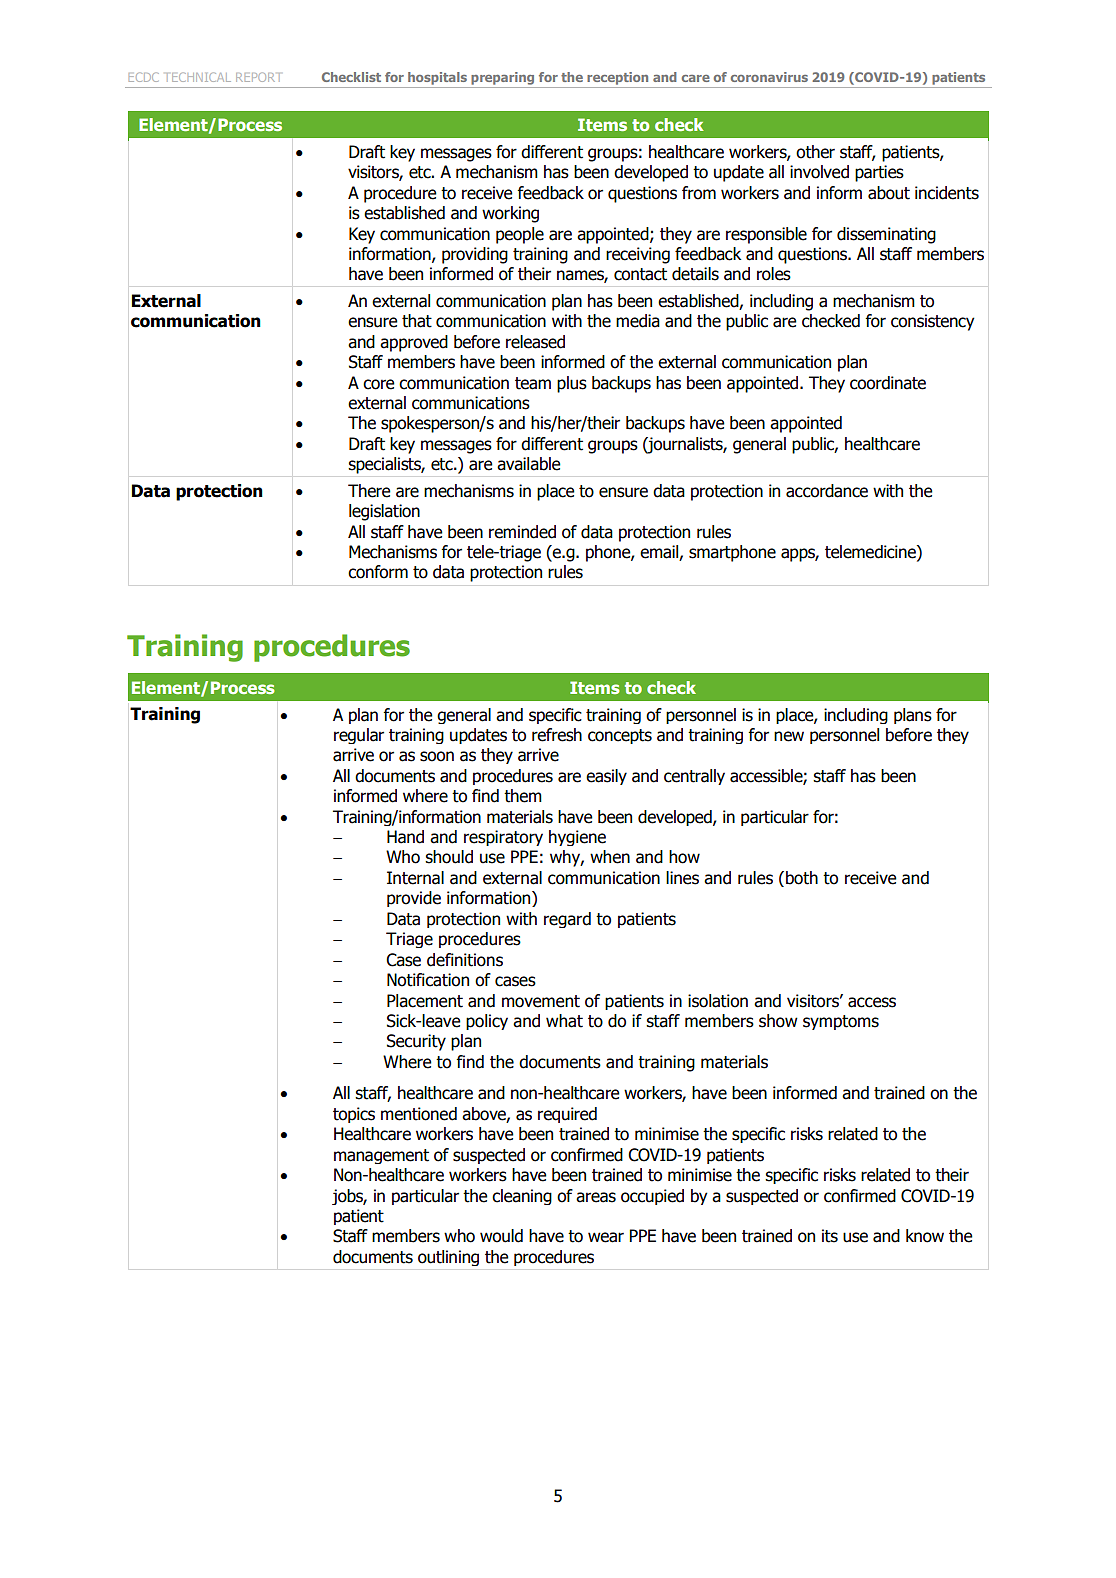  I want to click on other, so click(815, 152).
